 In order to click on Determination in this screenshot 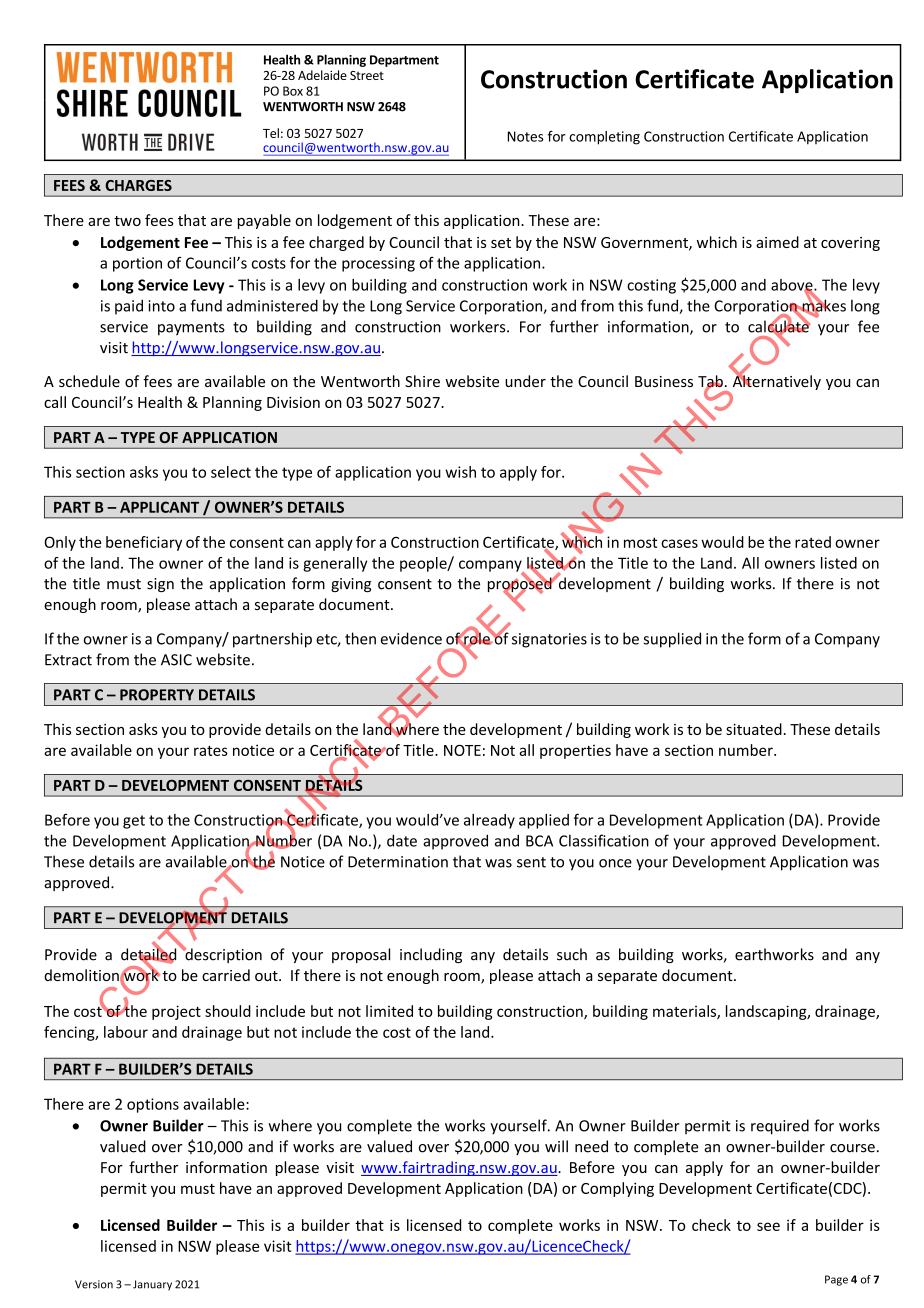, I will do `click(398, 862)`.
